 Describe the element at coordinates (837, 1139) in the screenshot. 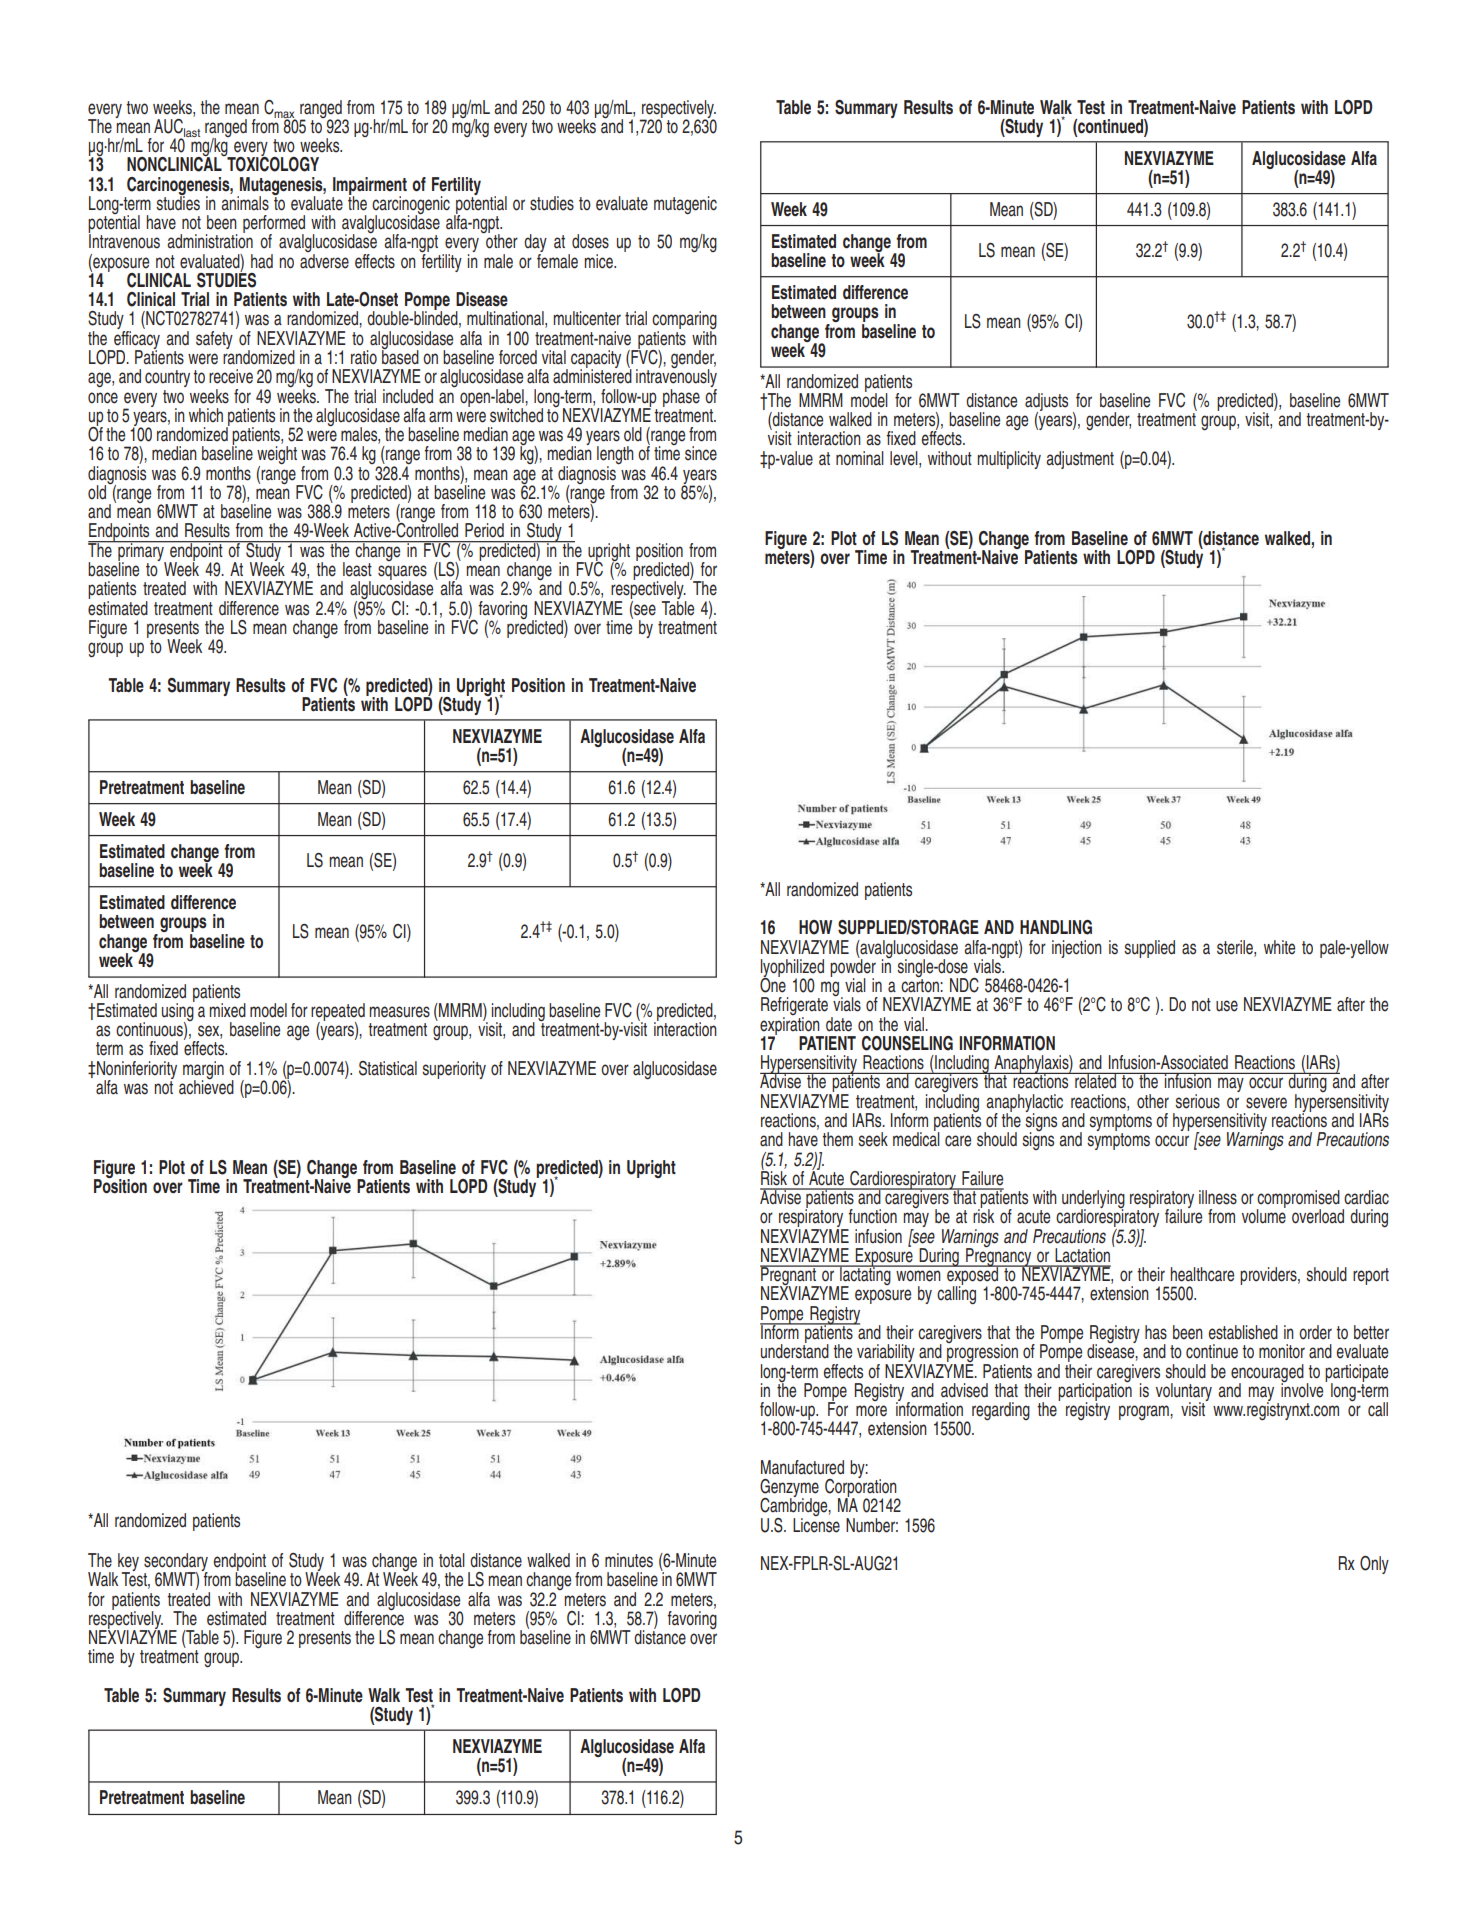

I see `them` at that location.
